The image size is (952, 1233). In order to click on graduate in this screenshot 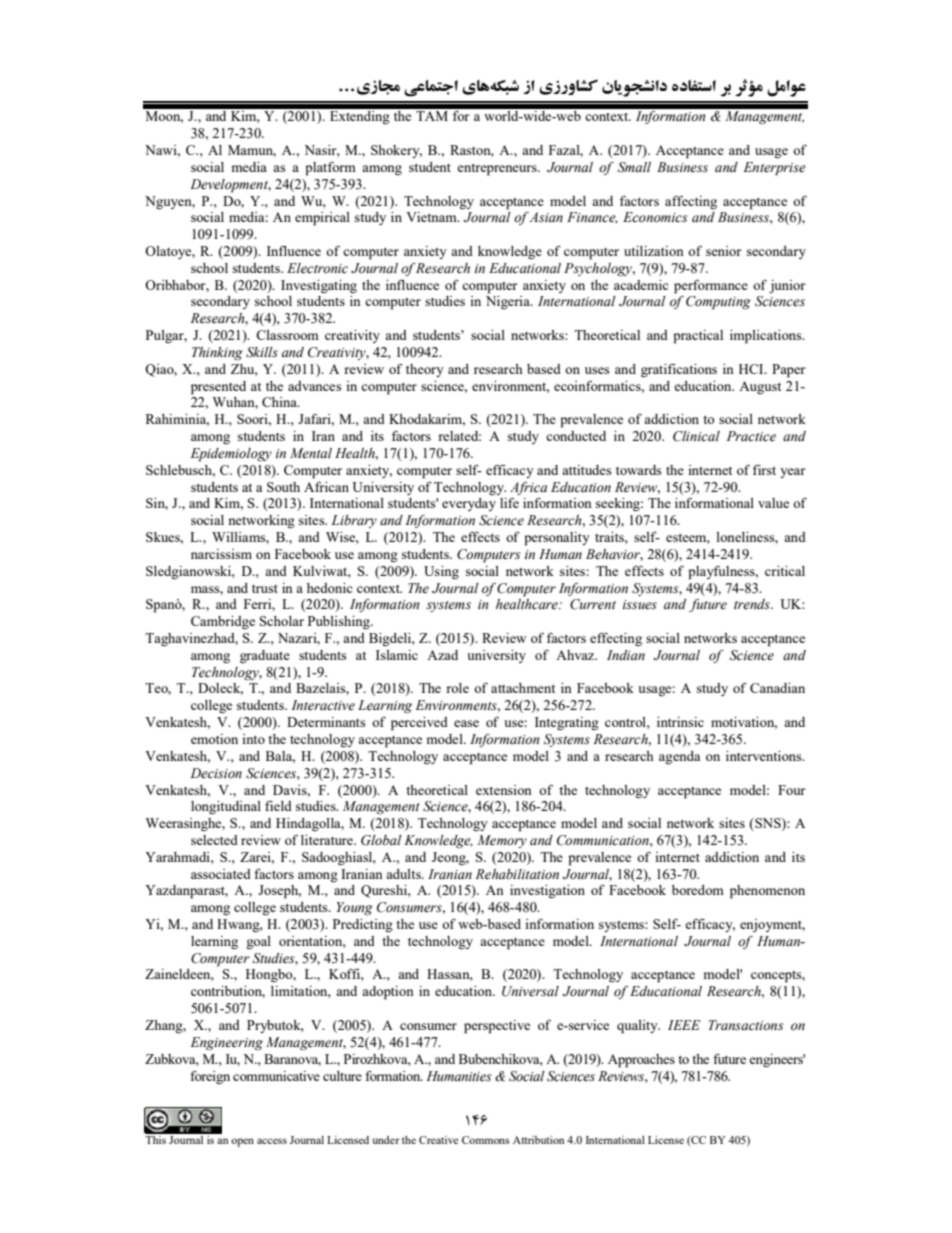, I will do `click(265, 656)`.
